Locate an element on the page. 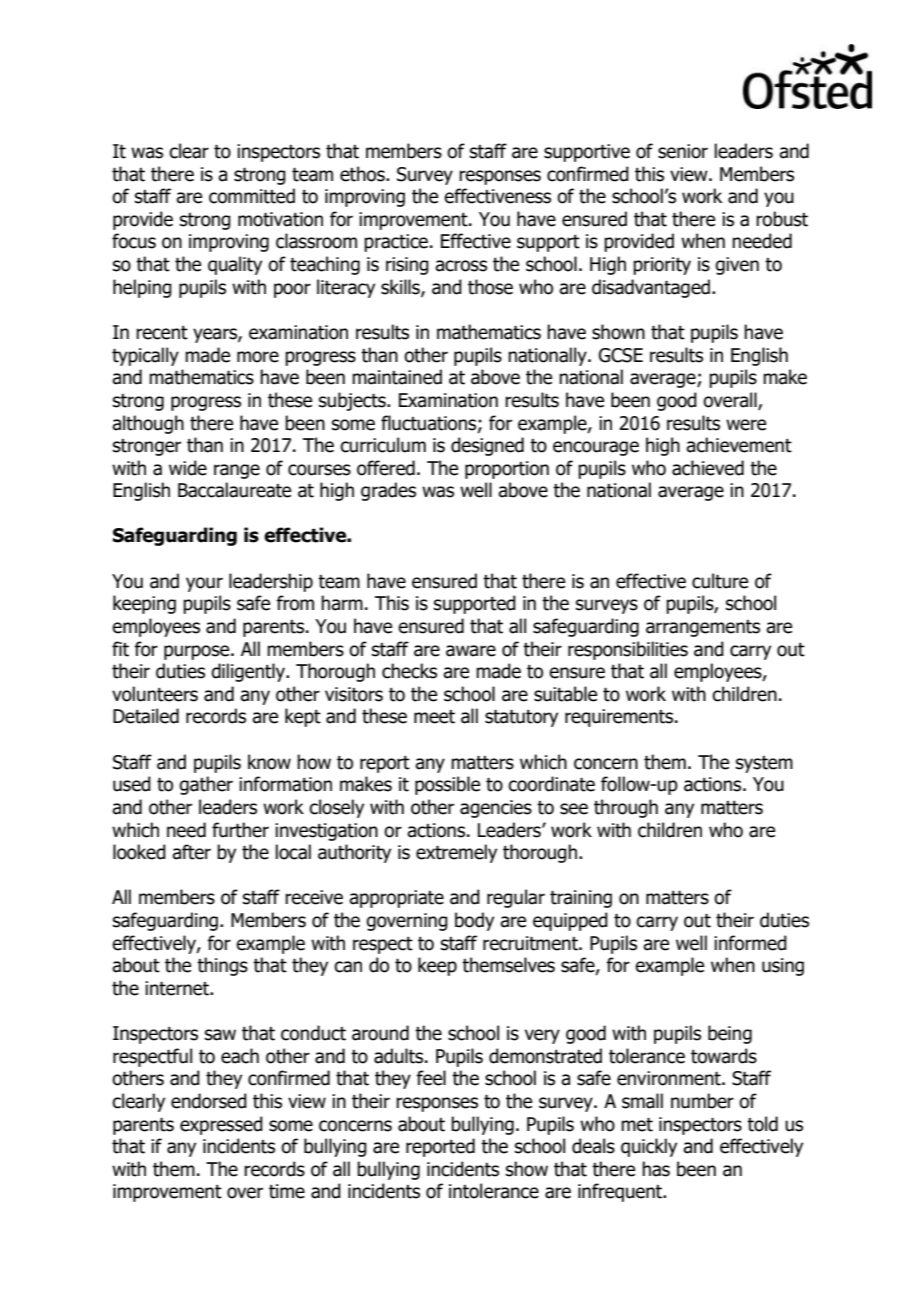  expressed is located at coordinates (221, 1125).
